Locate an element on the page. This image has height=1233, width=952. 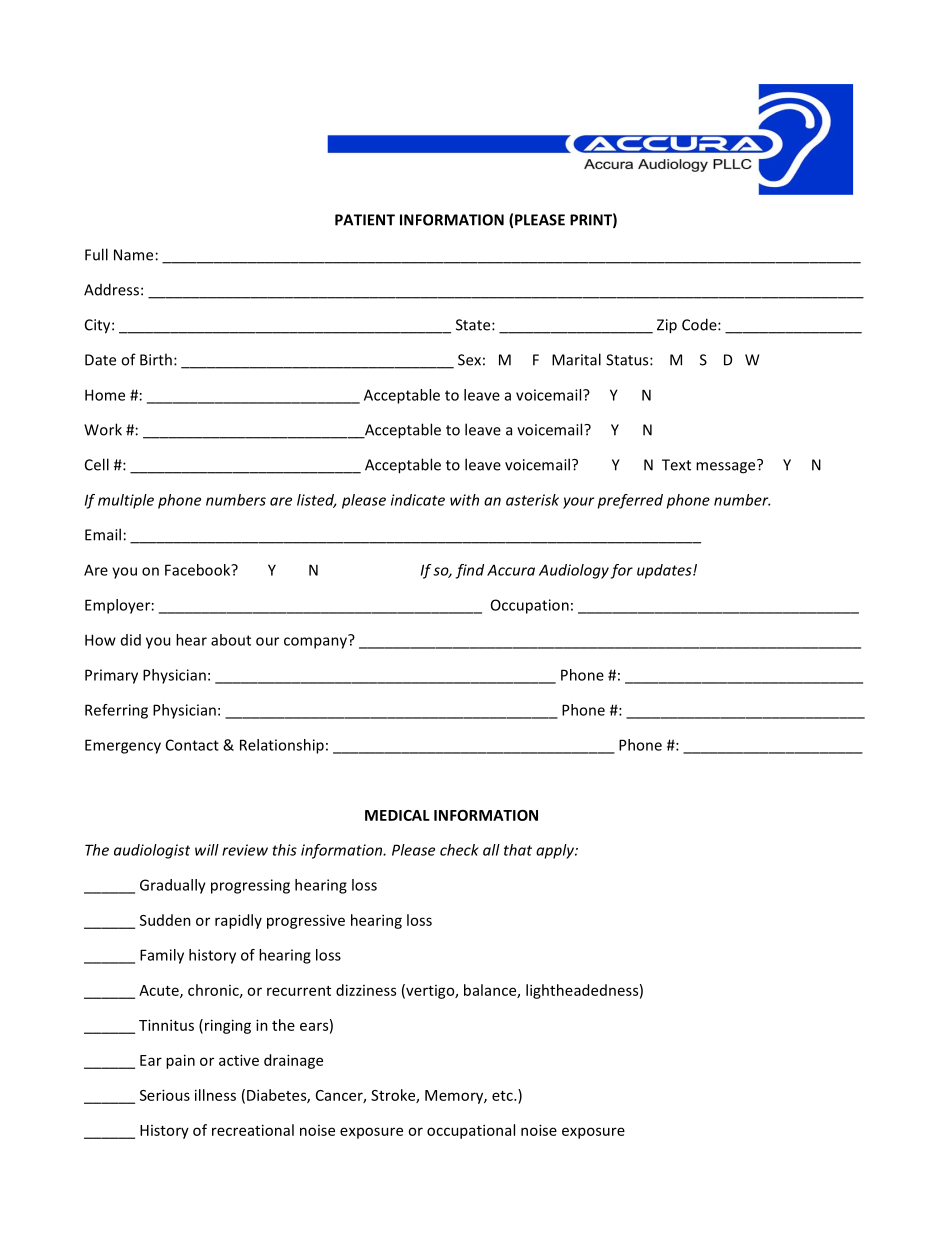
Name is located at coordinates (133, 255).
